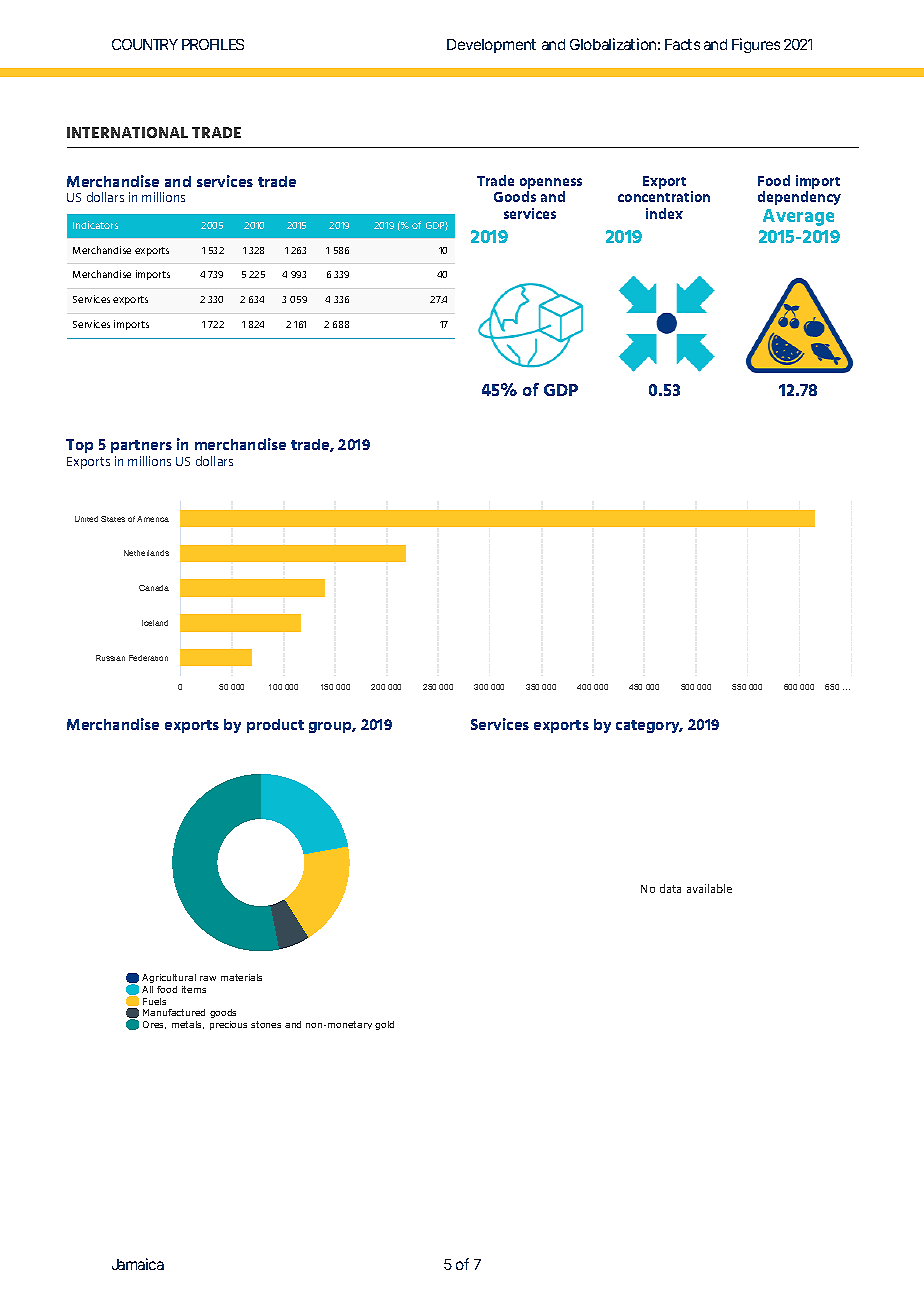 The image size is (924, 1308). What do you see at coordinates (709, 888) in the page?
I see `available` at bounding box center [709, 888].
